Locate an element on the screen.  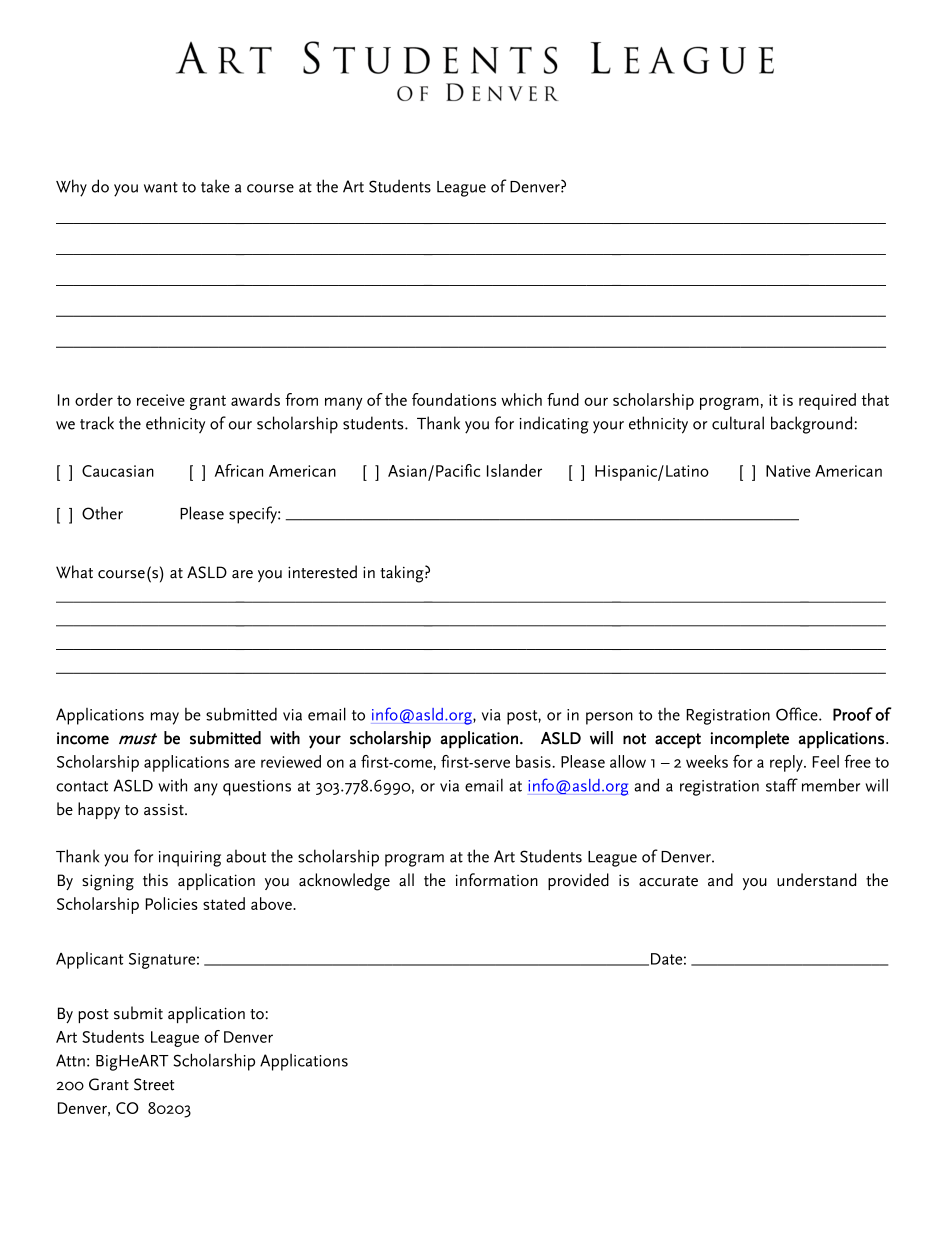
required is located at coordinates (827, 401).
